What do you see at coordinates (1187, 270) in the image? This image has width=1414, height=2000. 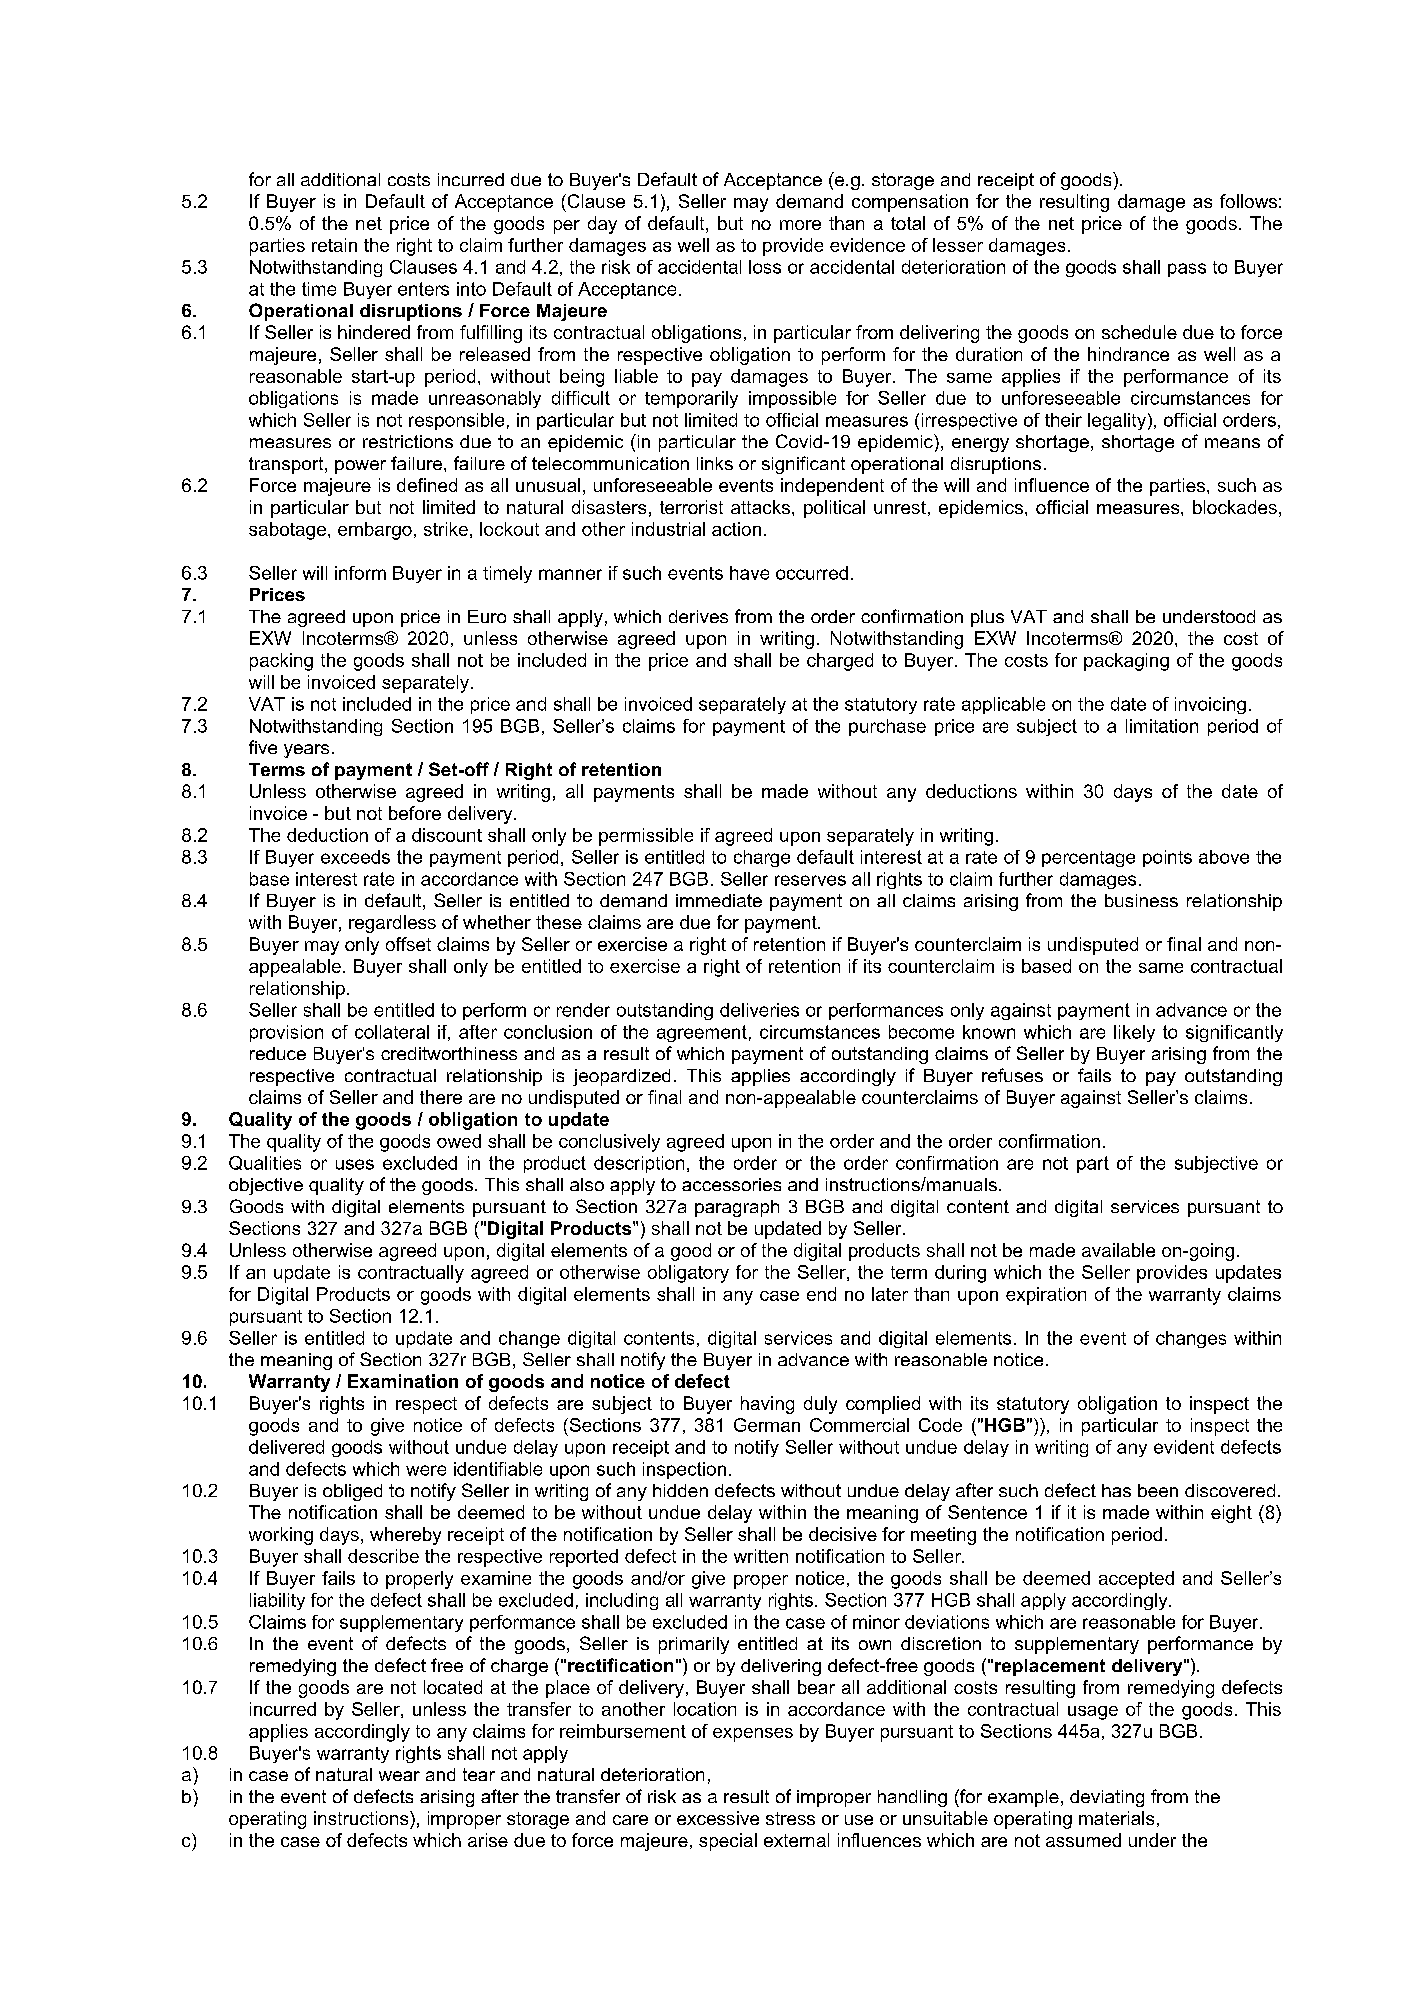 I see `pass` at bounding box center [1187, 270].
